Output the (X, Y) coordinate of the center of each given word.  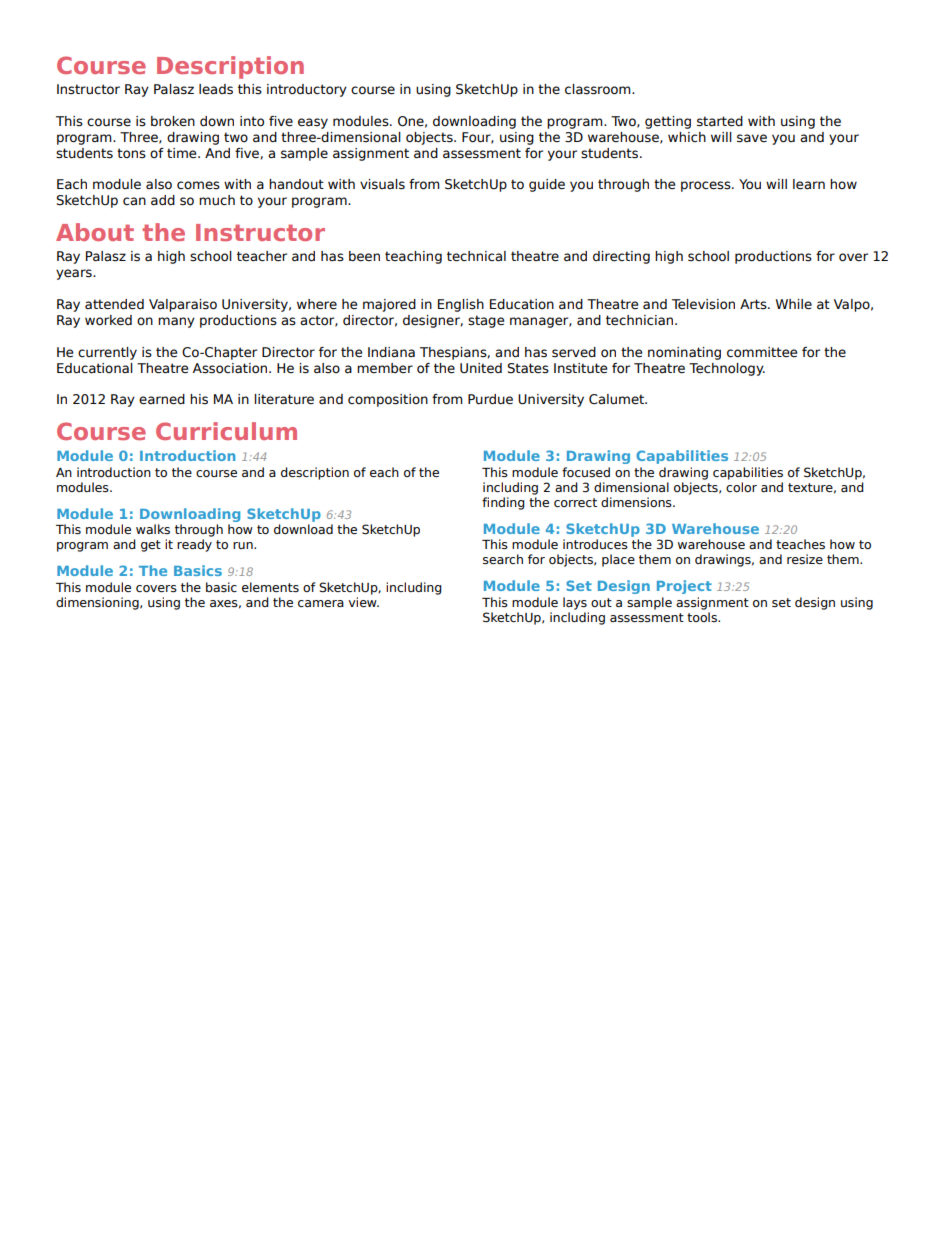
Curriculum (226, 431)
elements (270, 587)
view (363, 602)
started (720, 121)
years (75, 274)
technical (476, 256)
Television (703, 304)
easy (313, 123)
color (741, 487)
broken (173, 121)
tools (703, 617)
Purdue (490, 399)
